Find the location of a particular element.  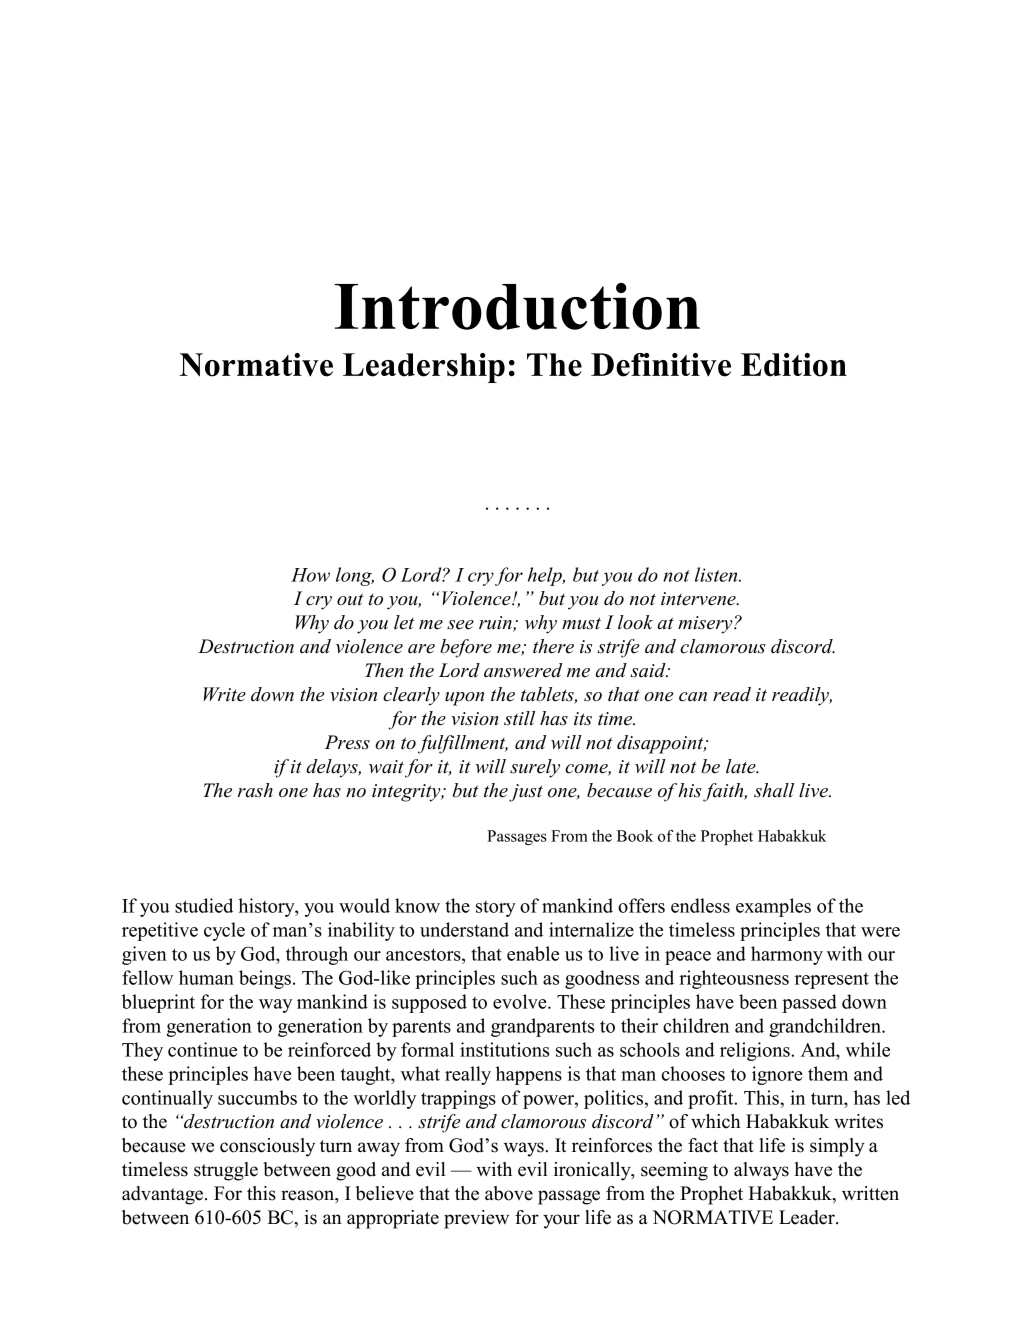

surely is located at coordinates (535, 768).
